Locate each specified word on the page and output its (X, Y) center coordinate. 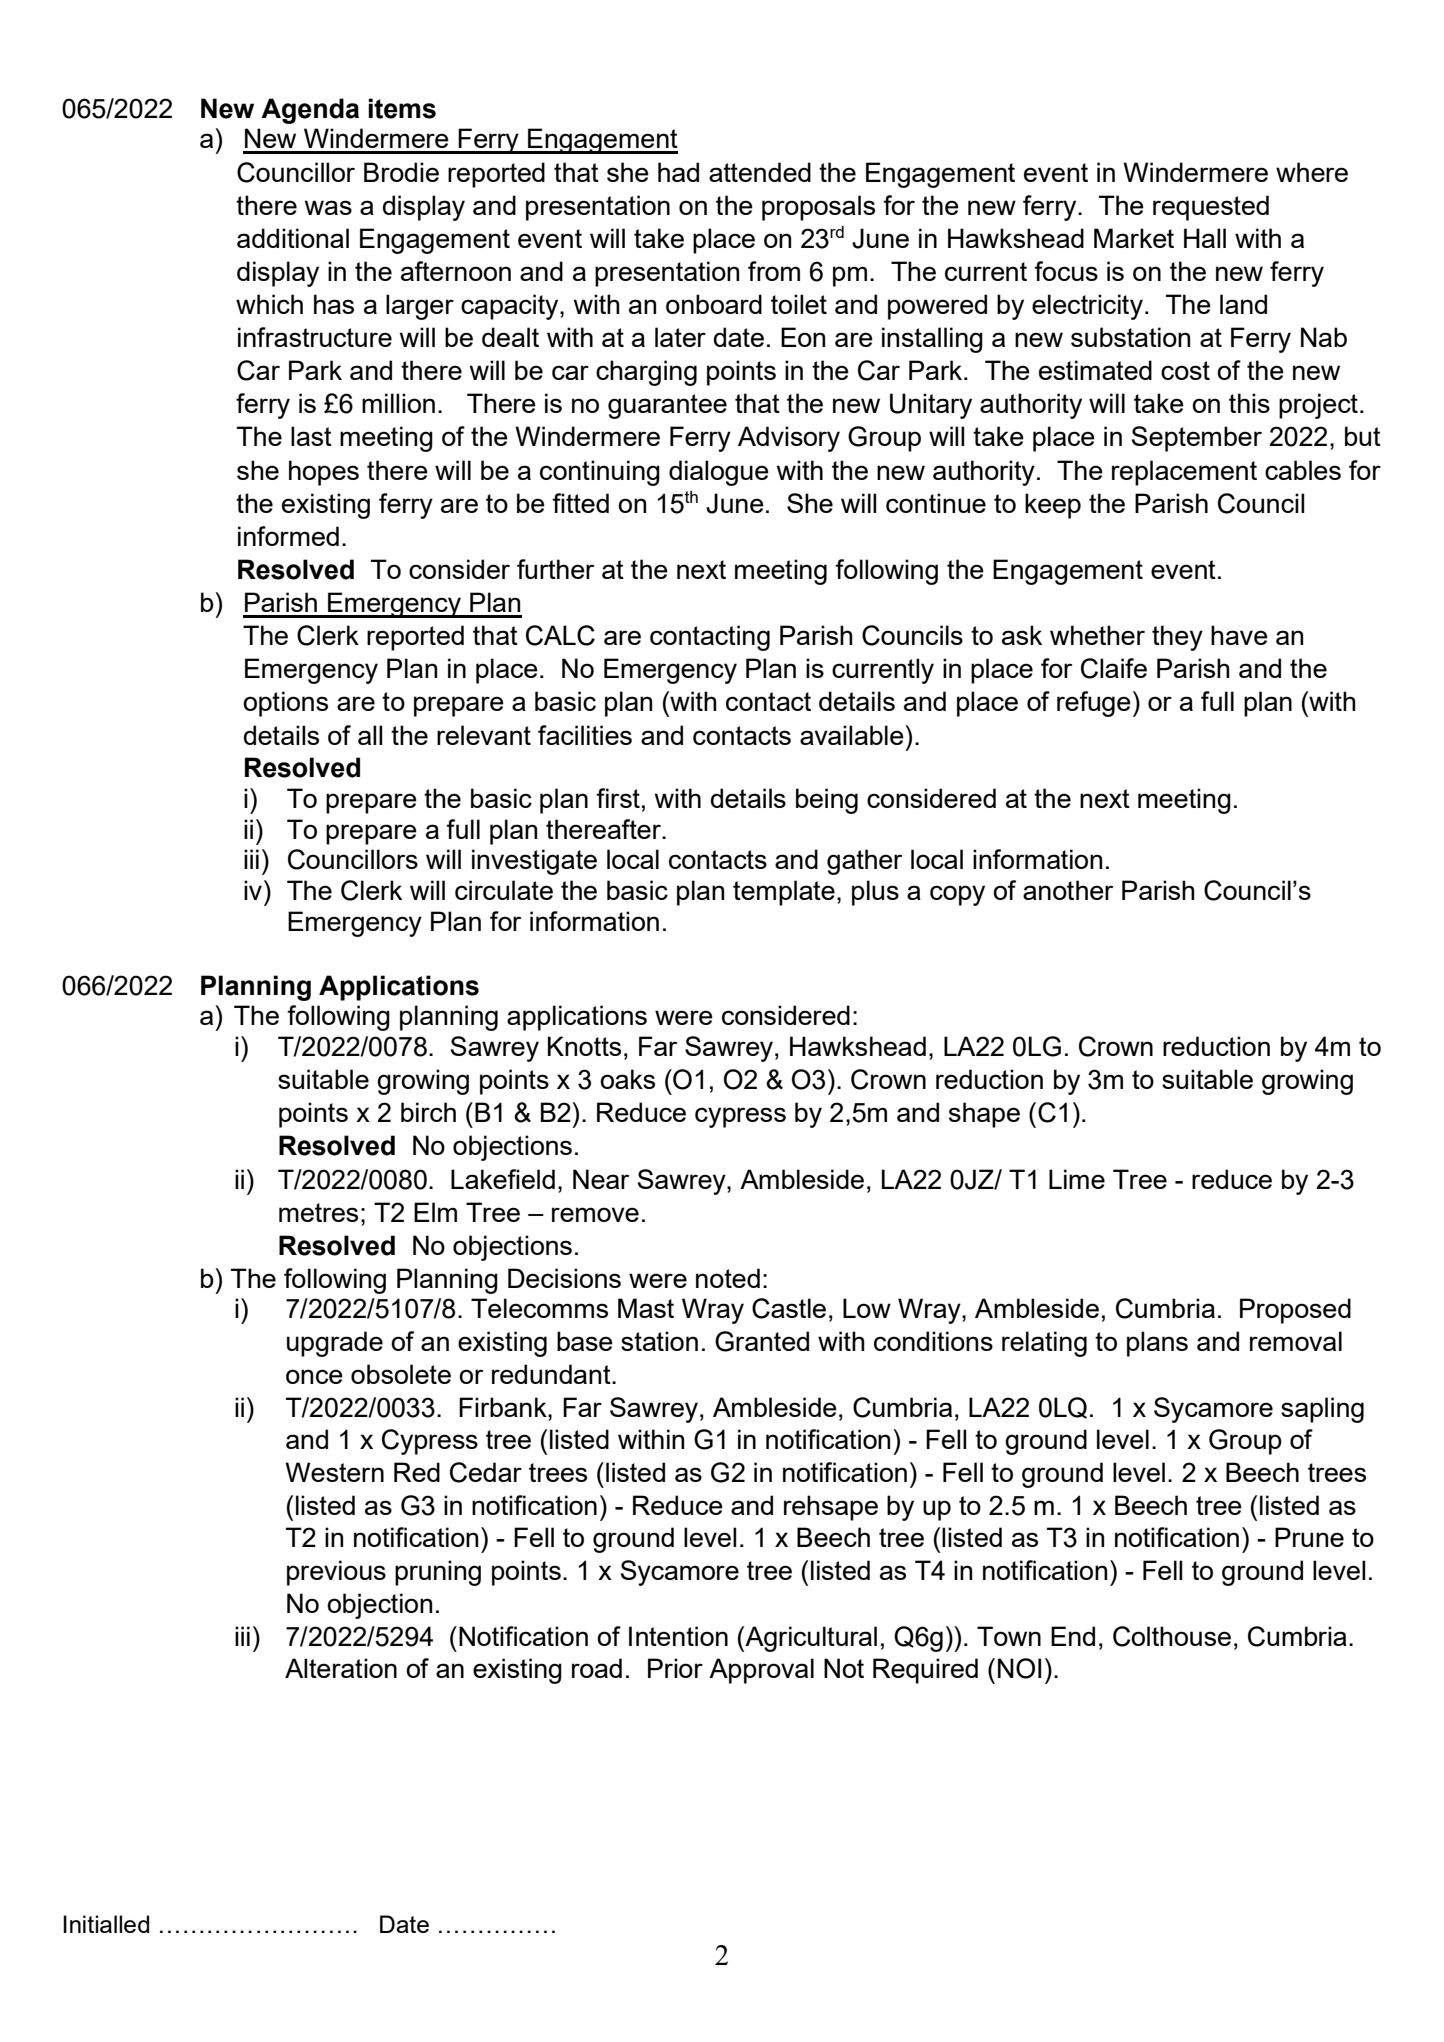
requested (1211, 208)
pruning (438, 1573)
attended (760, 172)
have (1239, 635)
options (285, 704)
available (853, 735)
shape (984, 1115)
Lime (1077, 1179)
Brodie (401, 172)
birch (428, 1112)
